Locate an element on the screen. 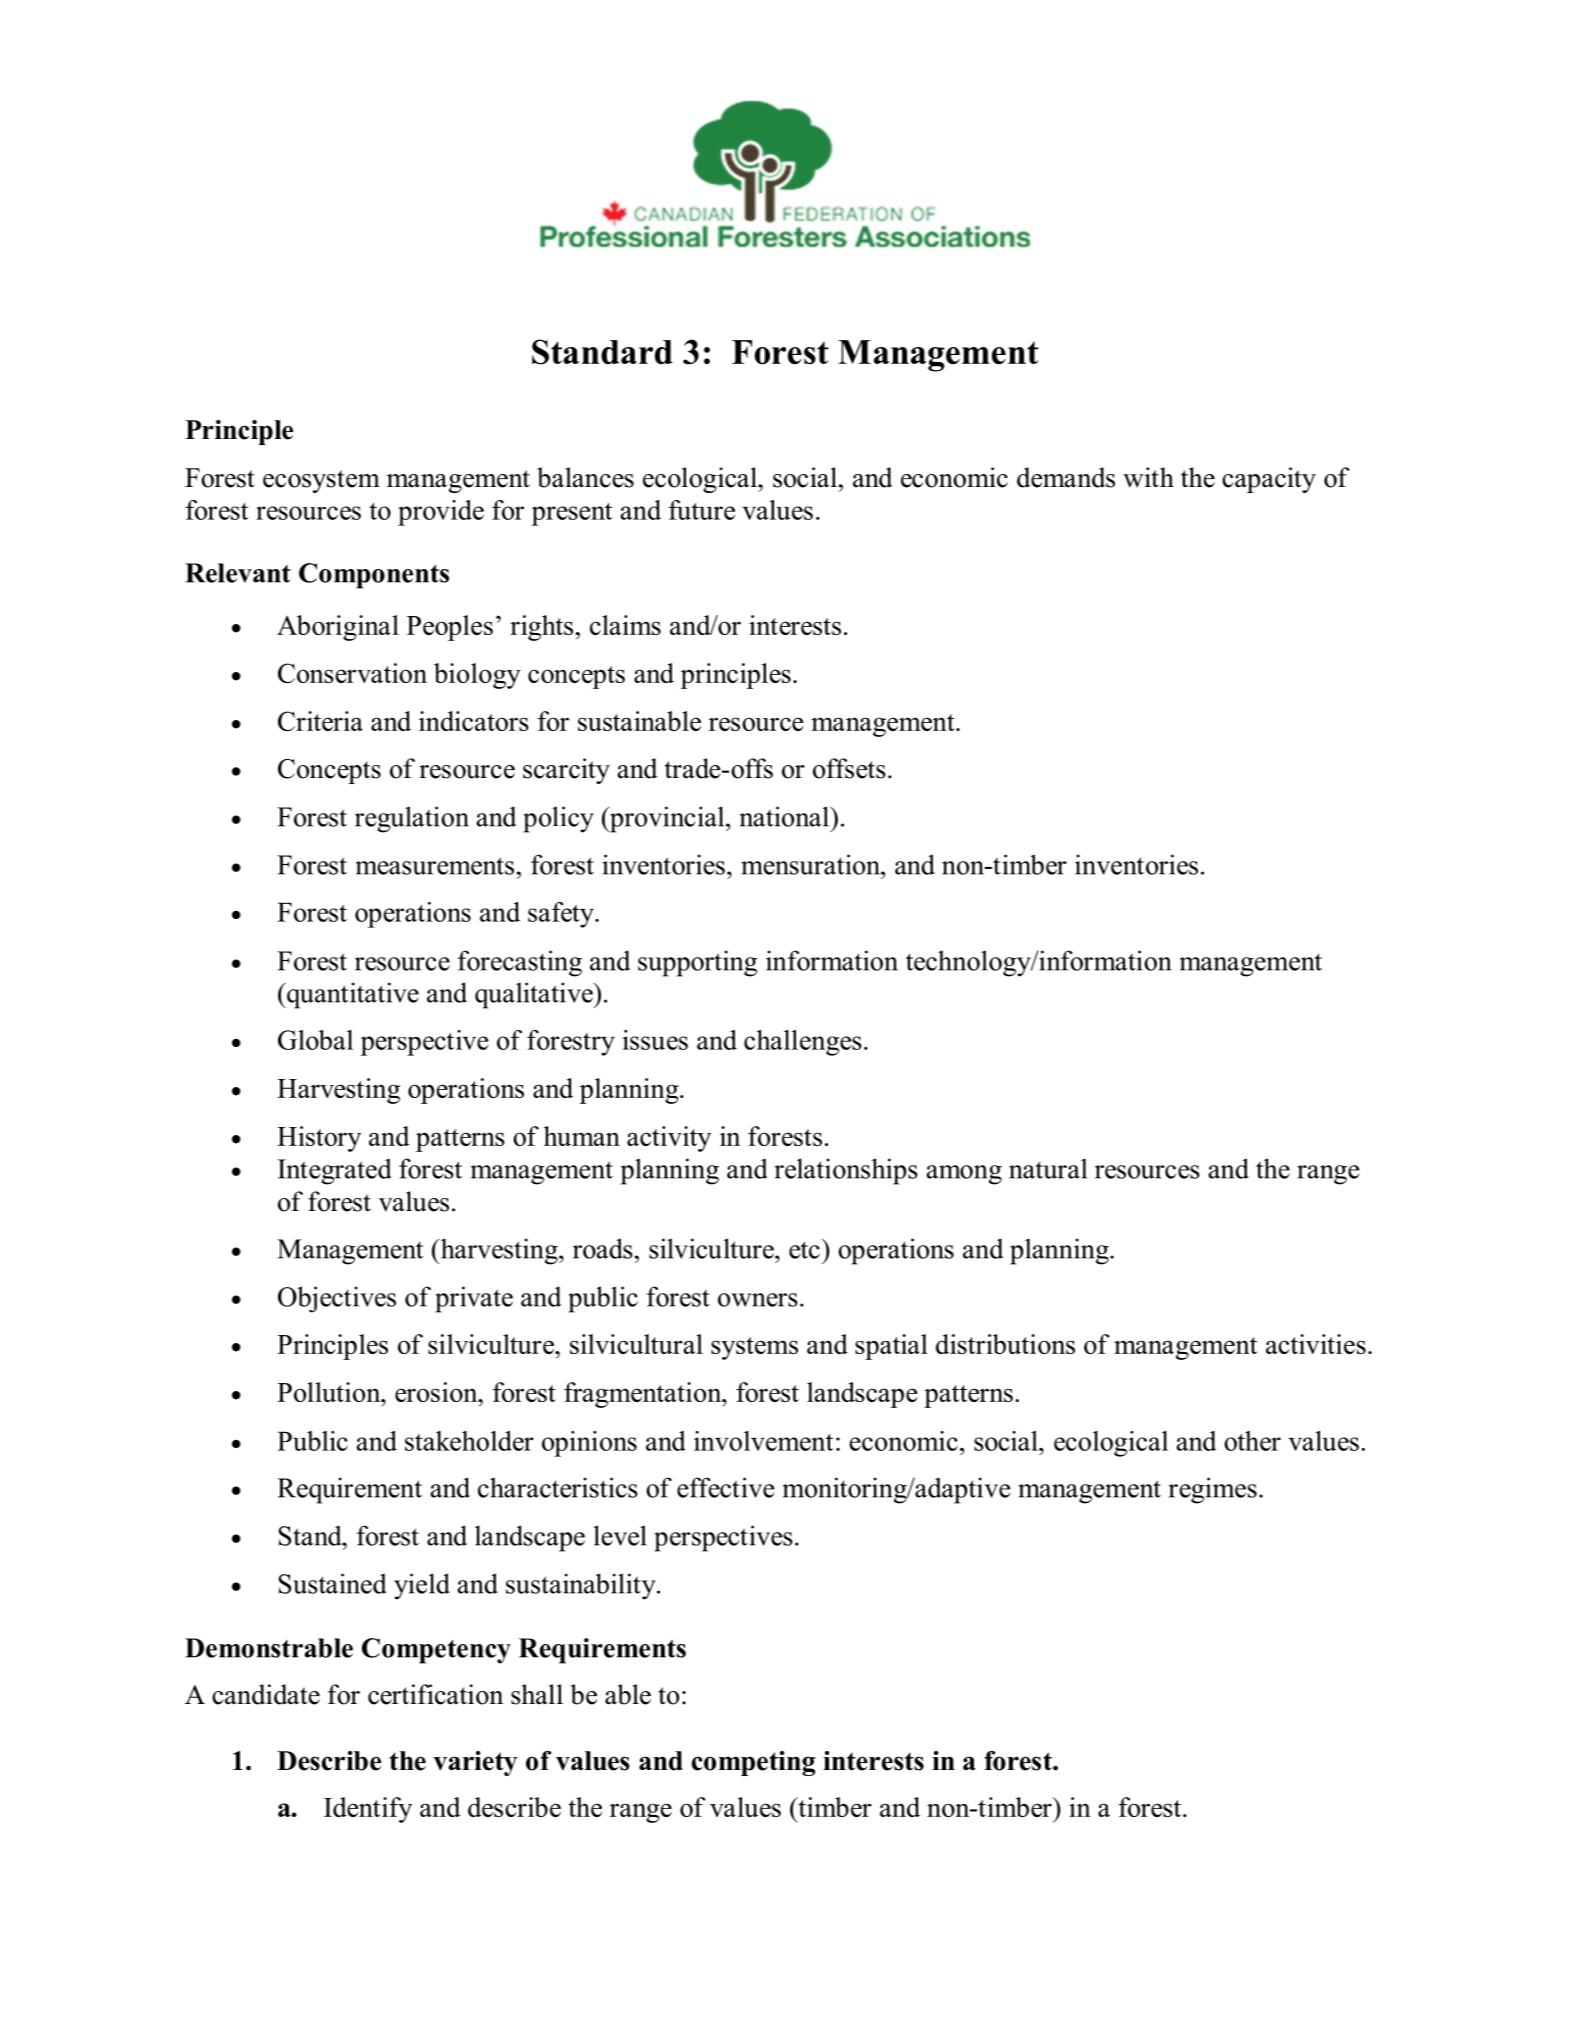  relationships is located at coordinates (846, 1171).
